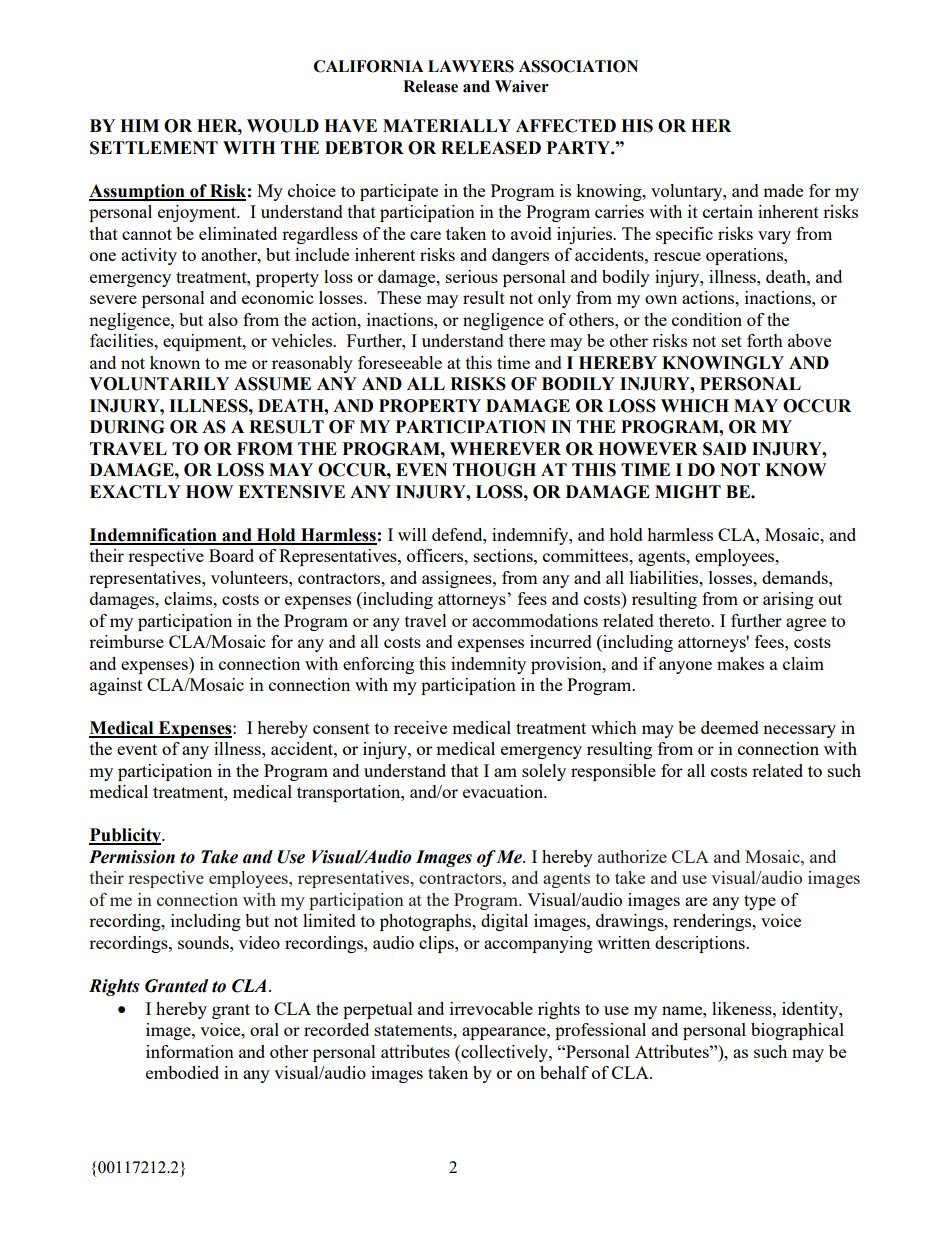 Image resolution: width=952 pixels, height=1233 pixels. Describe the element at coordinates (783, 190) in the image. I see `made` at that location.
